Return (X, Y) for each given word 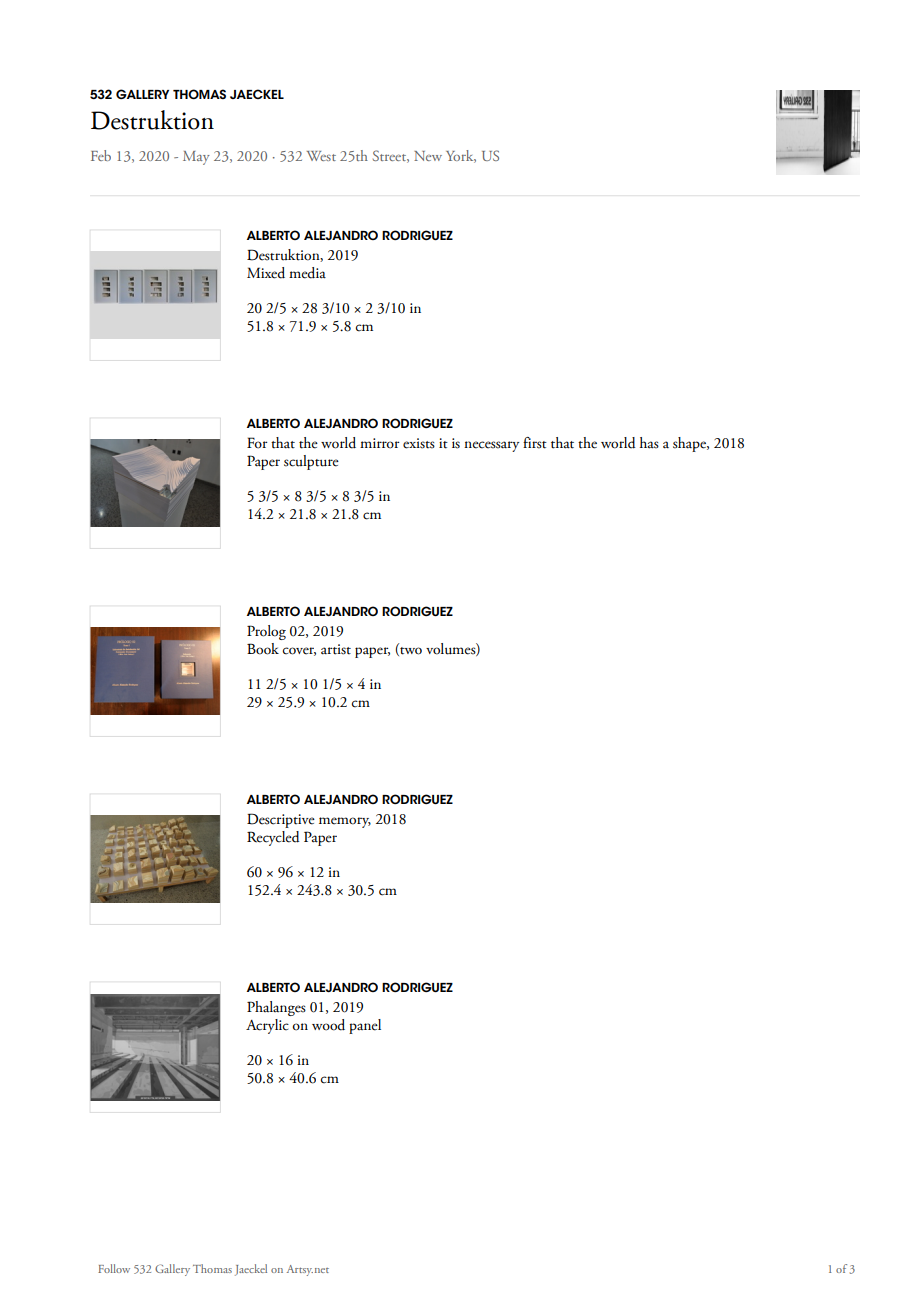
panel (365, 1026)
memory (345, 822)
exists (419, 443)
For (257, 443)
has (649, 443)
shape (690, 444)
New (428, 156)
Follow (114, 1268)
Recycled (273, 838)
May (196, 158)
